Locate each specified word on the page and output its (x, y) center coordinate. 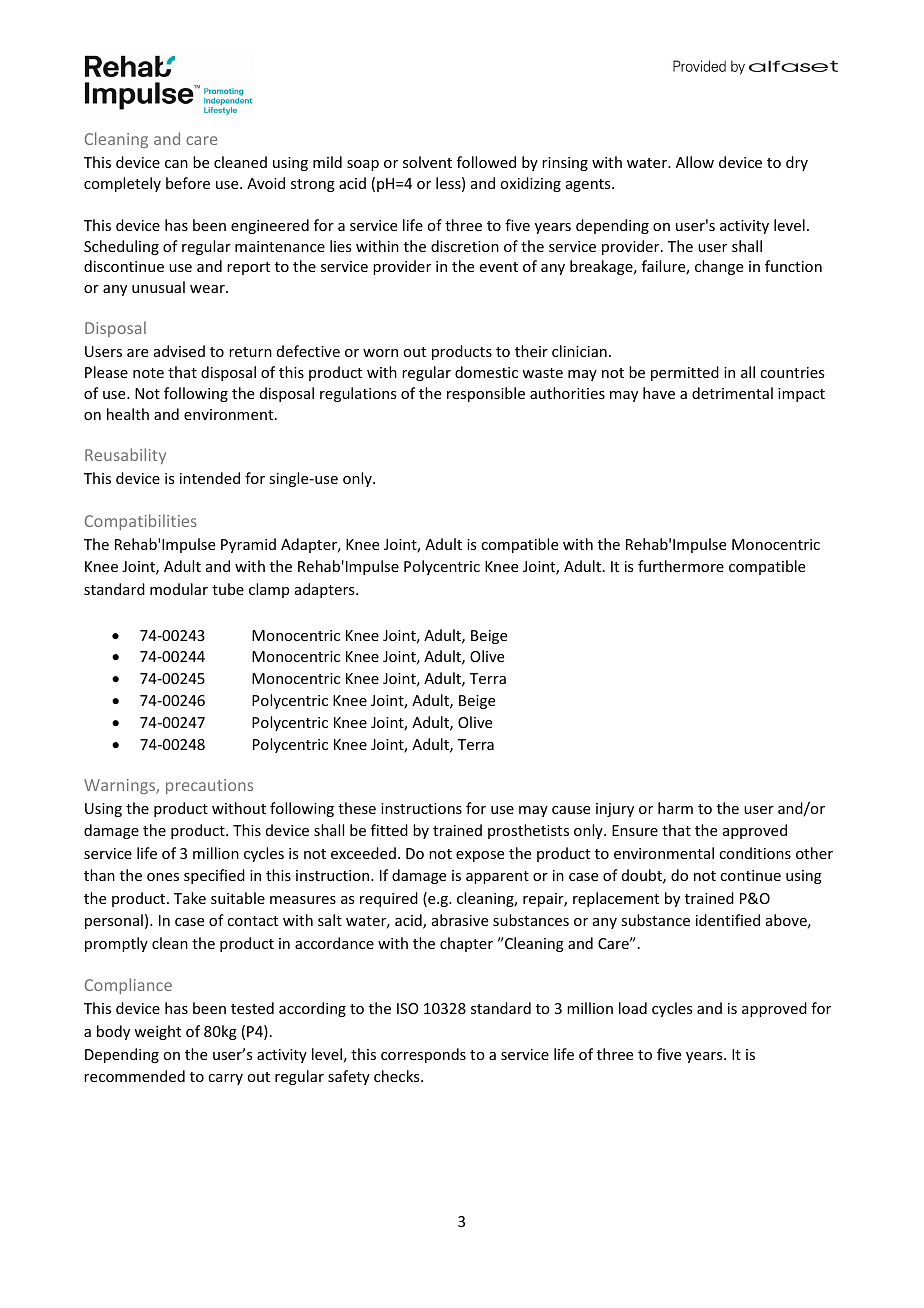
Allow (695, 162)
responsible (486, 394)
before (188, 183)
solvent (427, 162)
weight (157, 1032)
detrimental (732, 393)
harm (675, 808)
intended (210, 478)
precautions (209, 786)
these (357, 808)
